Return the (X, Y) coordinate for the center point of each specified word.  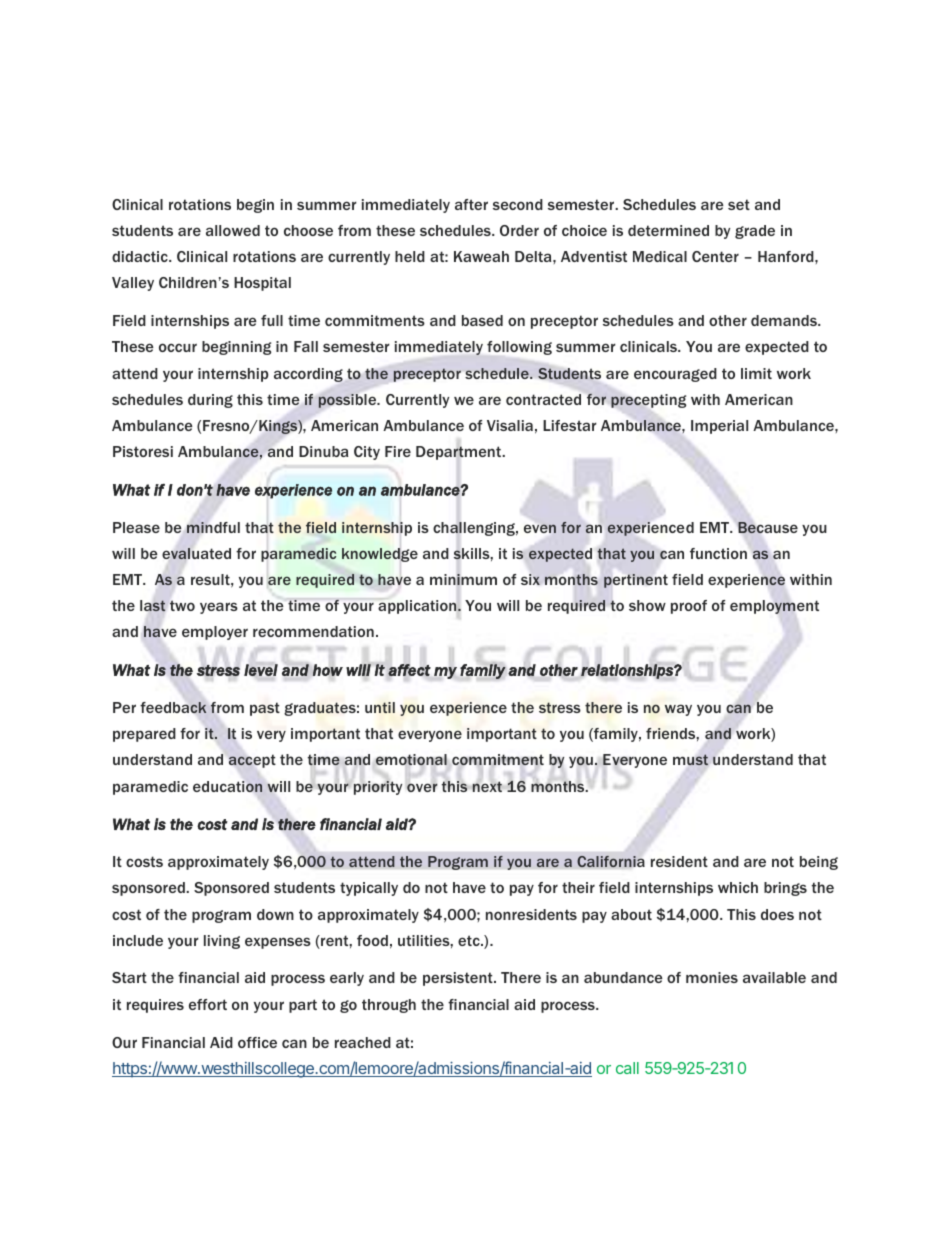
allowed (233, 230)
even (540, 528)
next (487, 785)
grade (755, 232)
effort (208, 1004)
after (471, 204)
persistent (459, 979)
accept (252, 761)
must (690, 760)
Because (767, 528)
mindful (213, 527)
